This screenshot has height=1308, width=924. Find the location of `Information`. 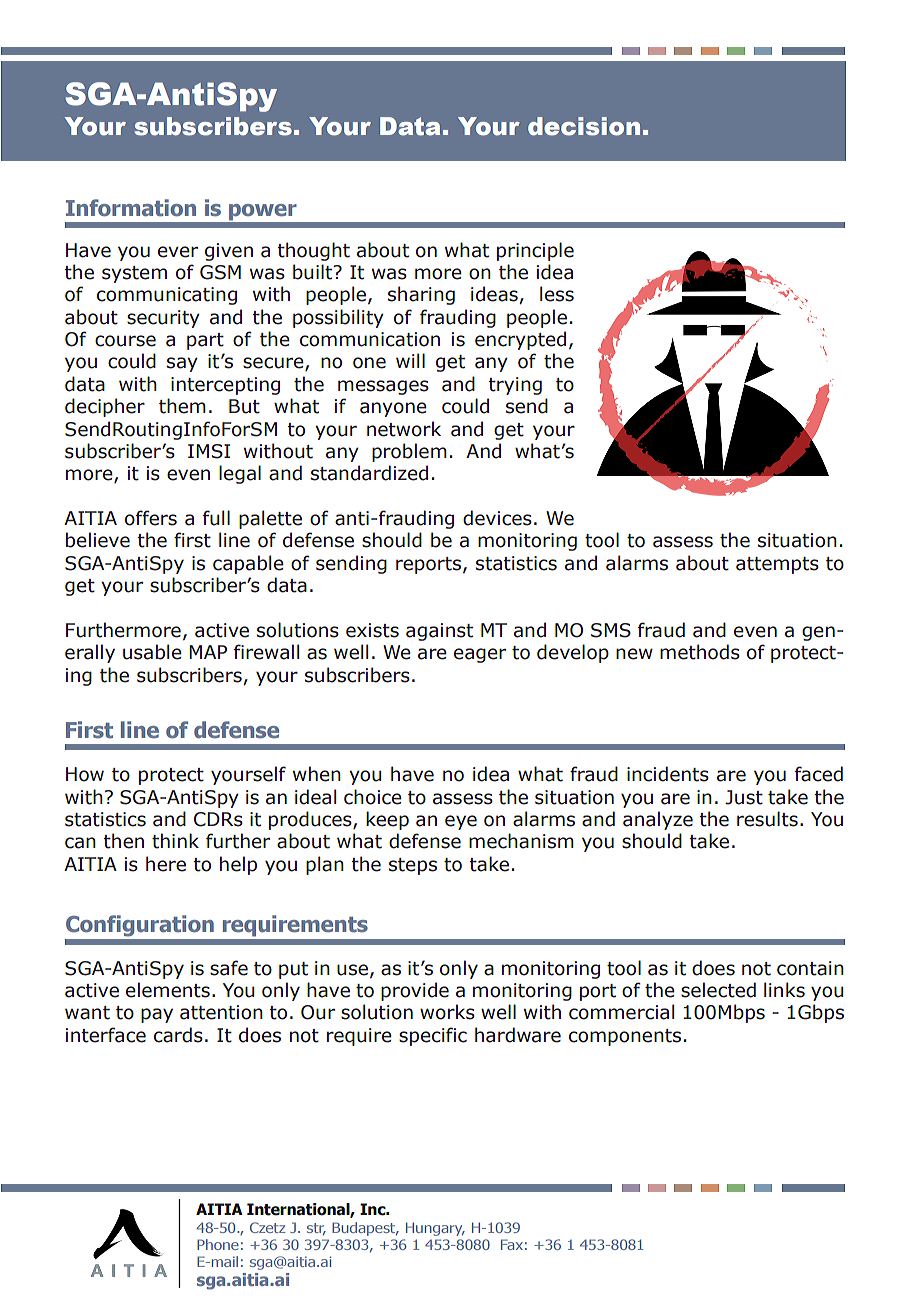

Information is located at coordinates (131, 208).
